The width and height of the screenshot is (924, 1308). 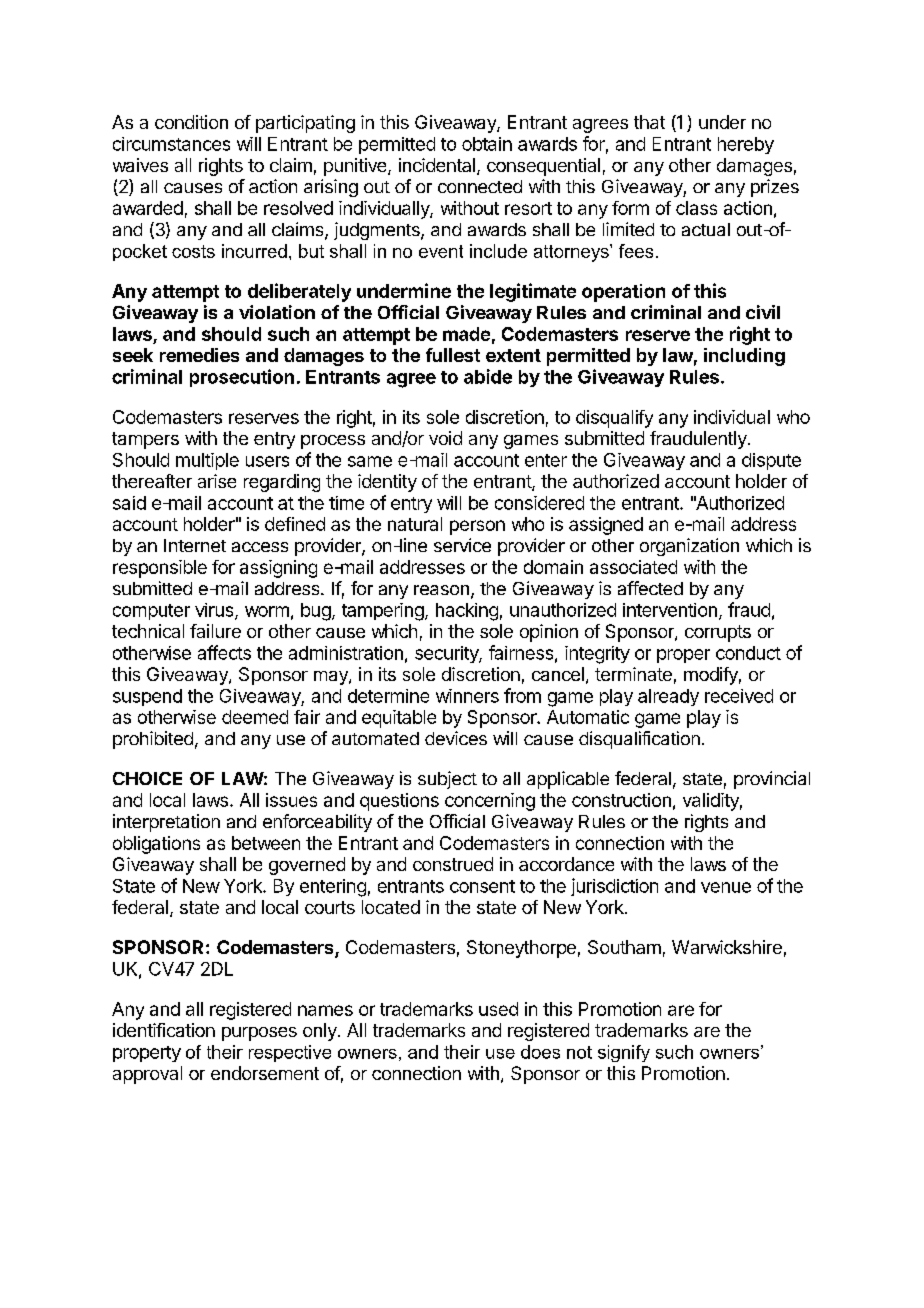 I want to click on incidental, so click(x=437, y=165).
